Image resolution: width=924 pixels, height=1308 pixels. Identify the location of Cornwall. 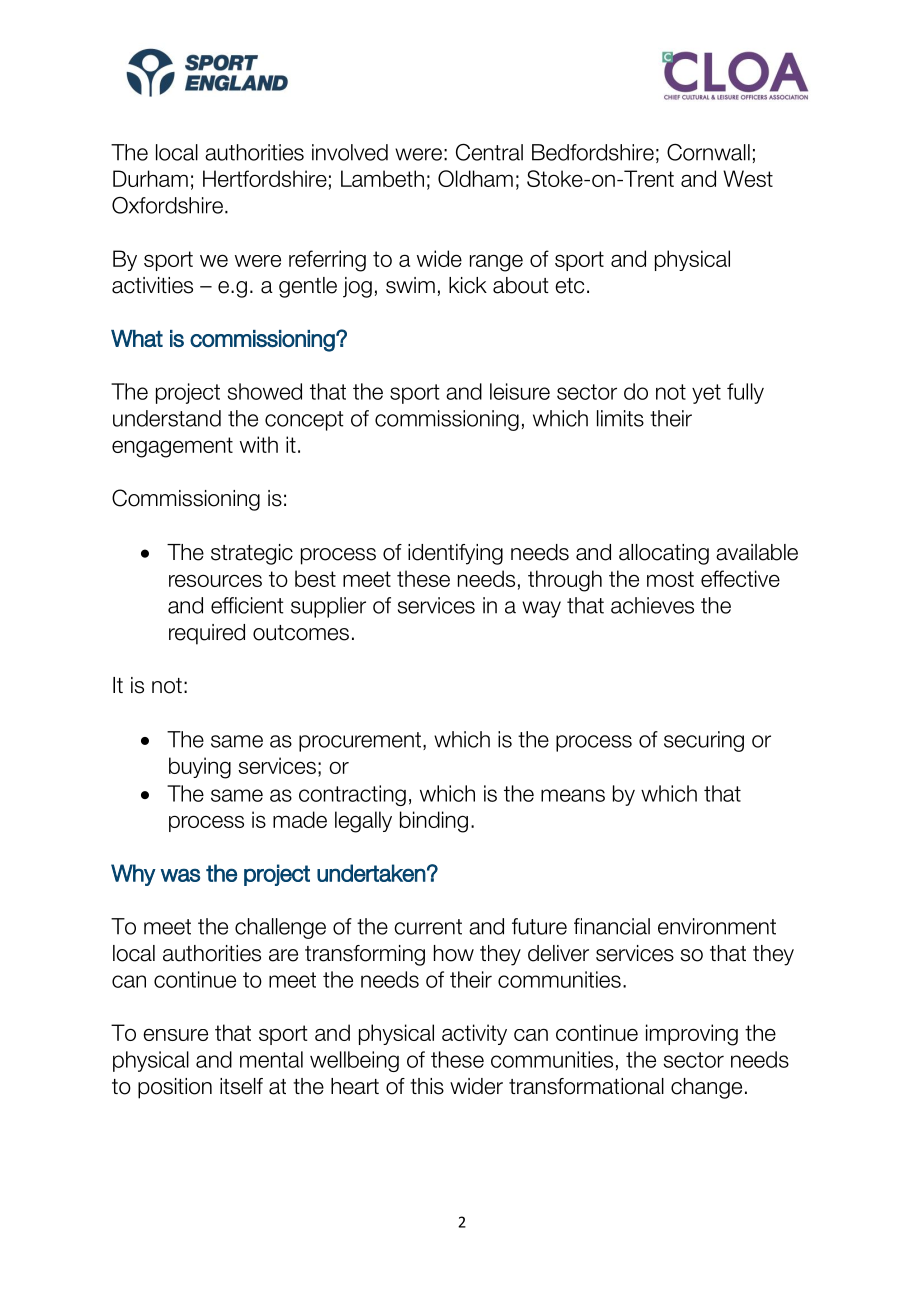
(708, 152).
